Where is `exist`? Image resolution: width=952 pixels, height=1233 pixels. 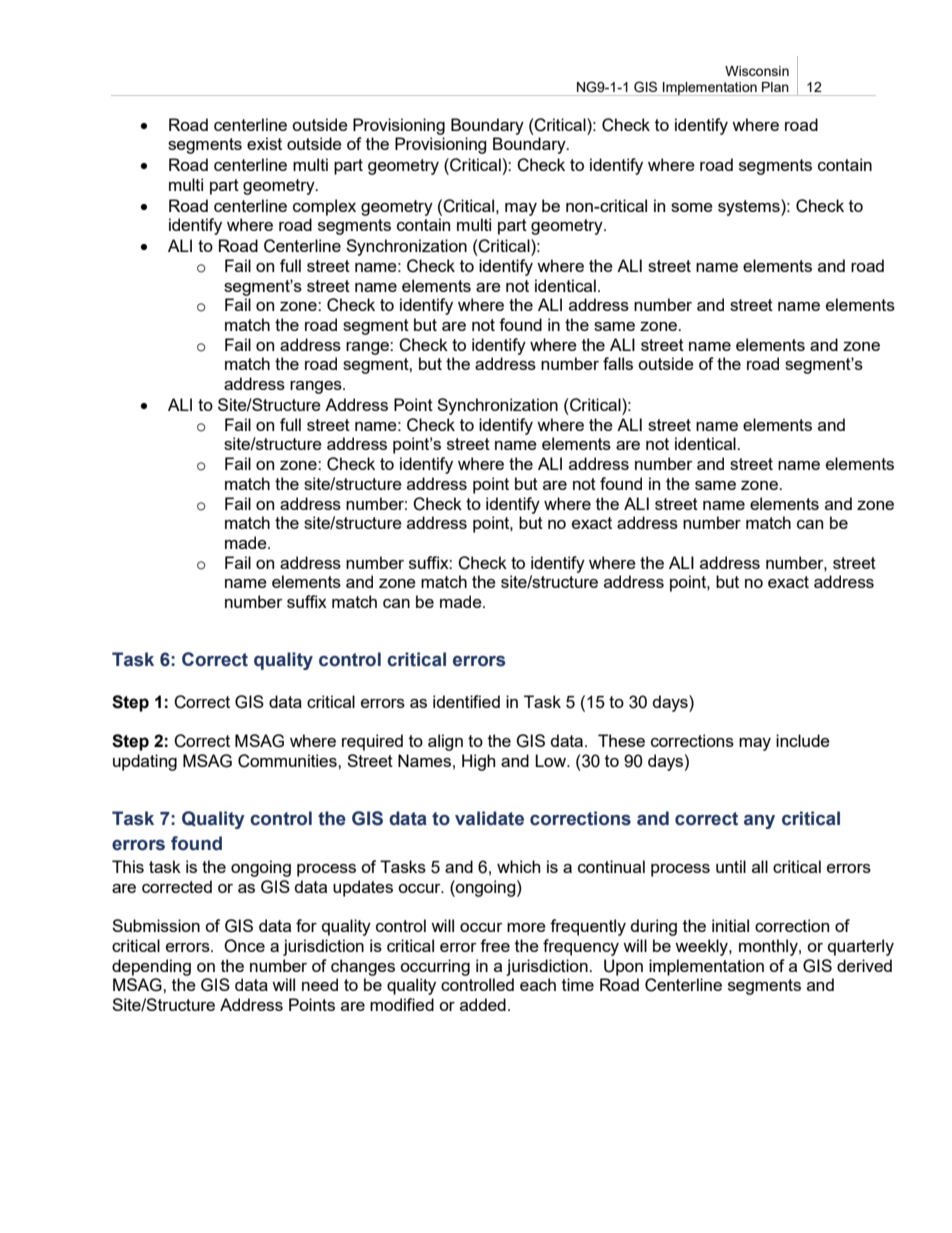 exist is located at coordinates (264, 143).
